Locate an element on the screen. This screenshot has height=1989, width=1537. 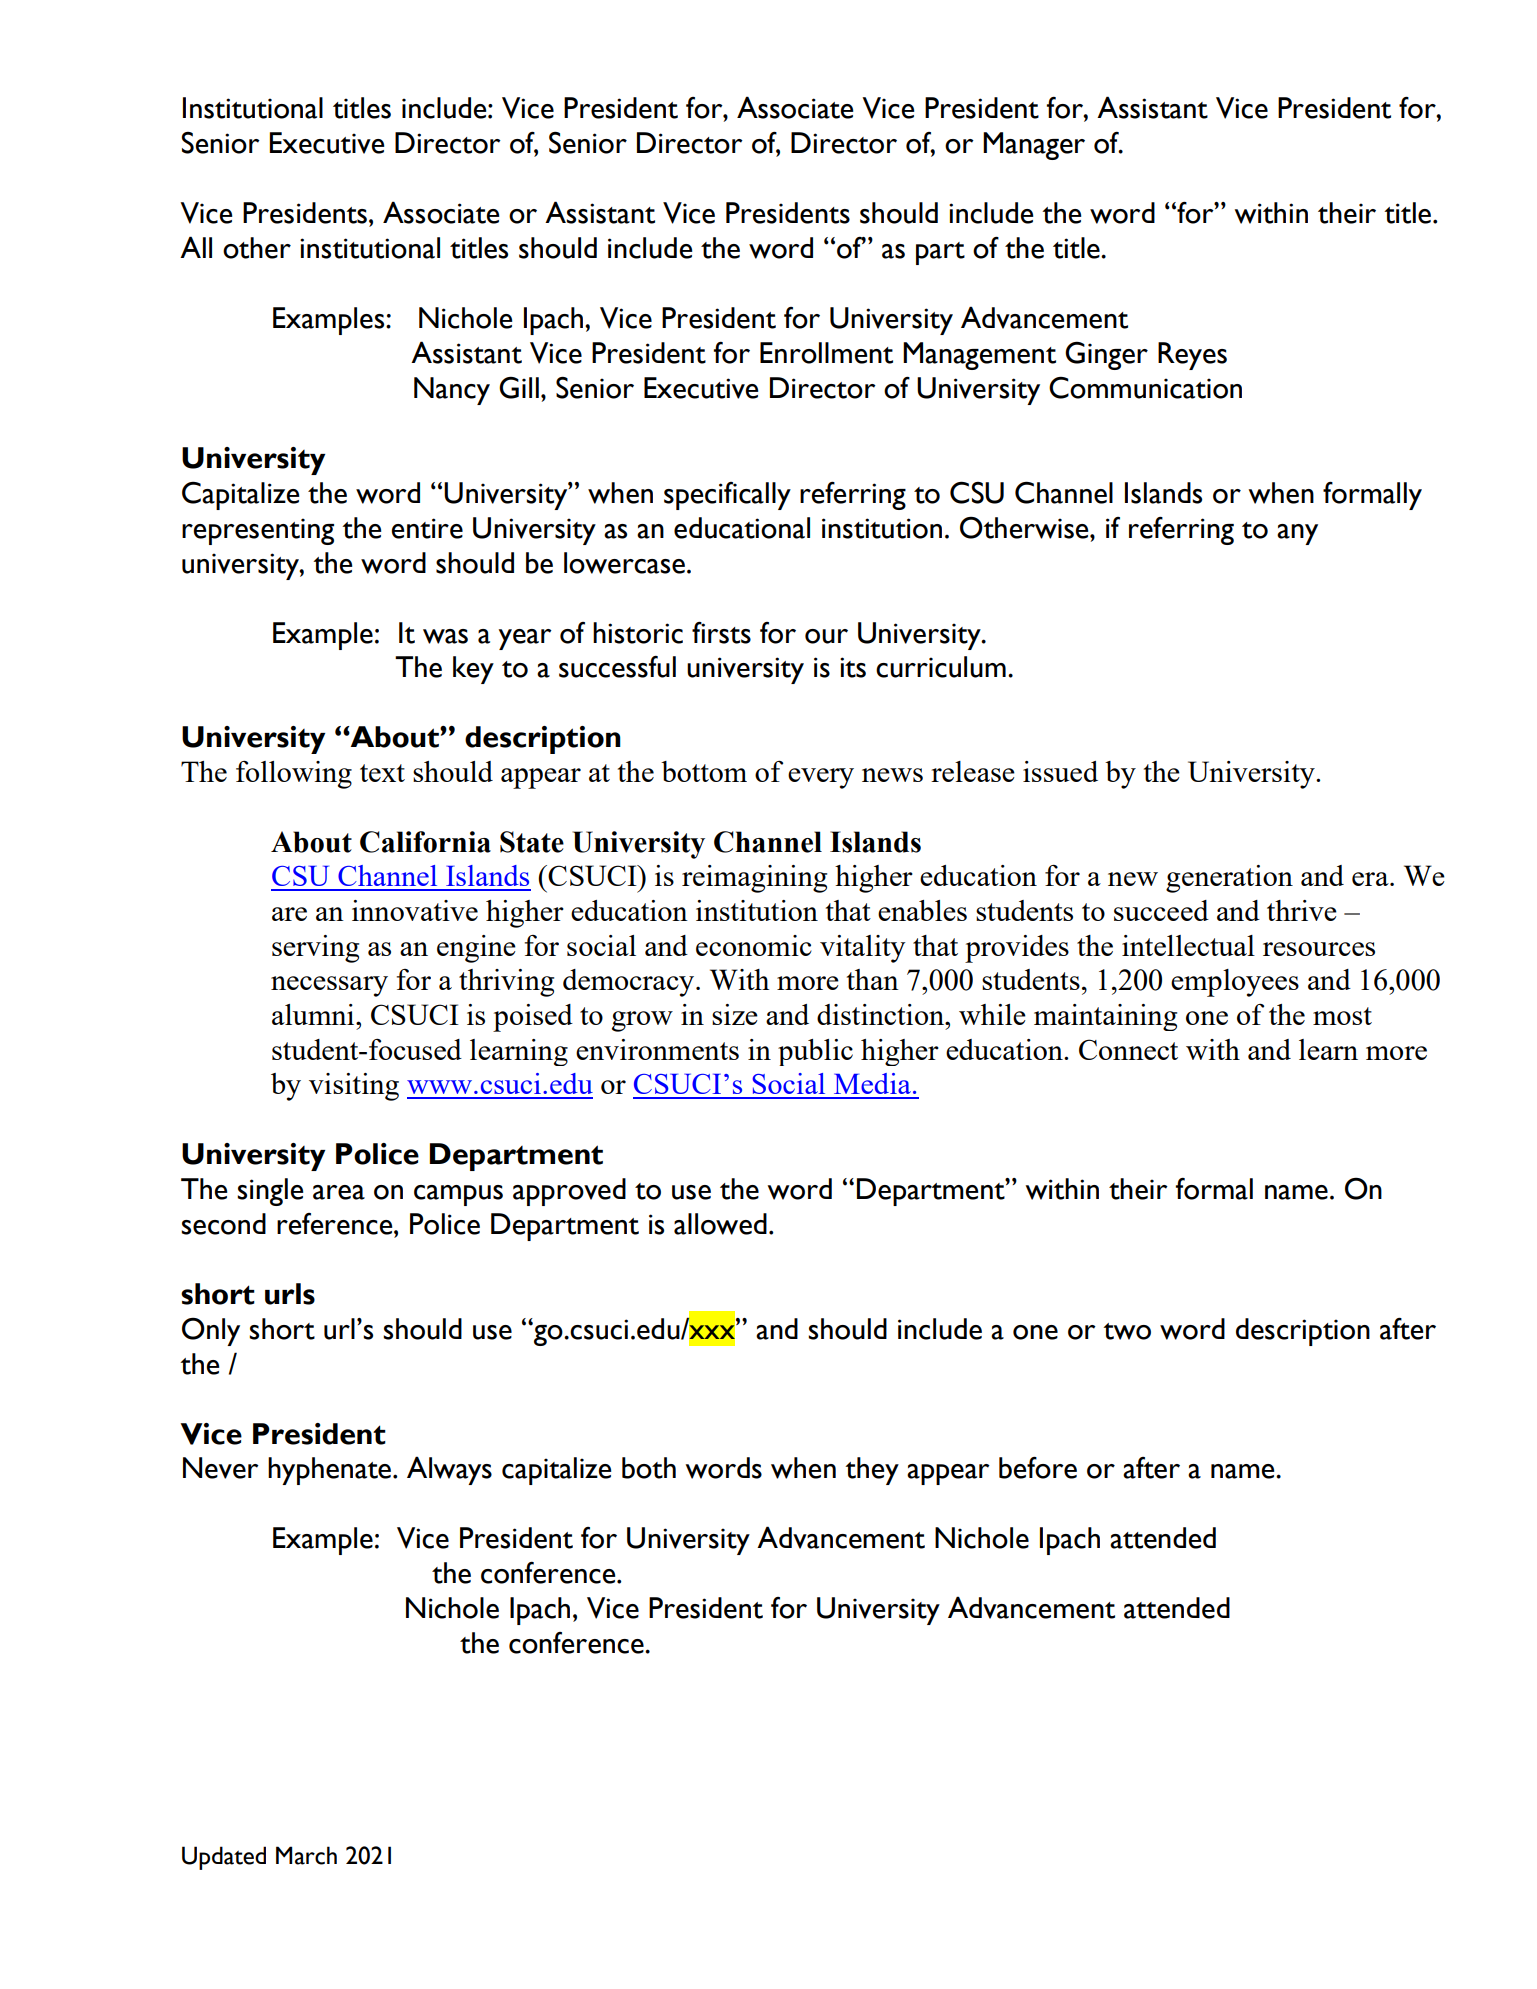
Nancy is located at coordinates (452, 391).
